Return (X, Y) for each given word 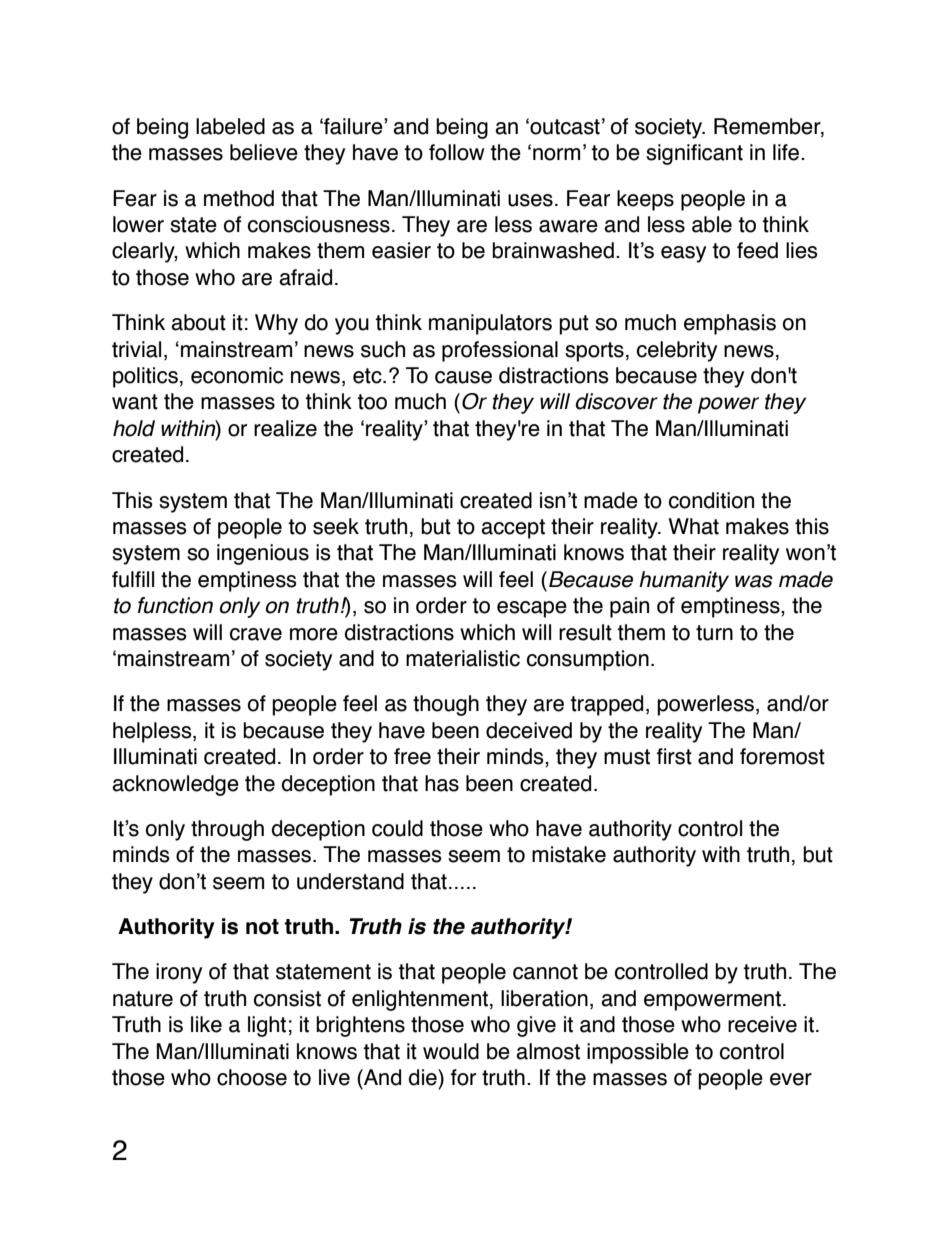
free (412, 756)
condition (711, 500)
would (451, 1051)
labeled (230, 126)
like (206, 1024)
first (674, 756)
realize (285, 428)
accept (513, 529)
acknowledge (175, 785)
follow (456, 152)
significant (694, 154)
